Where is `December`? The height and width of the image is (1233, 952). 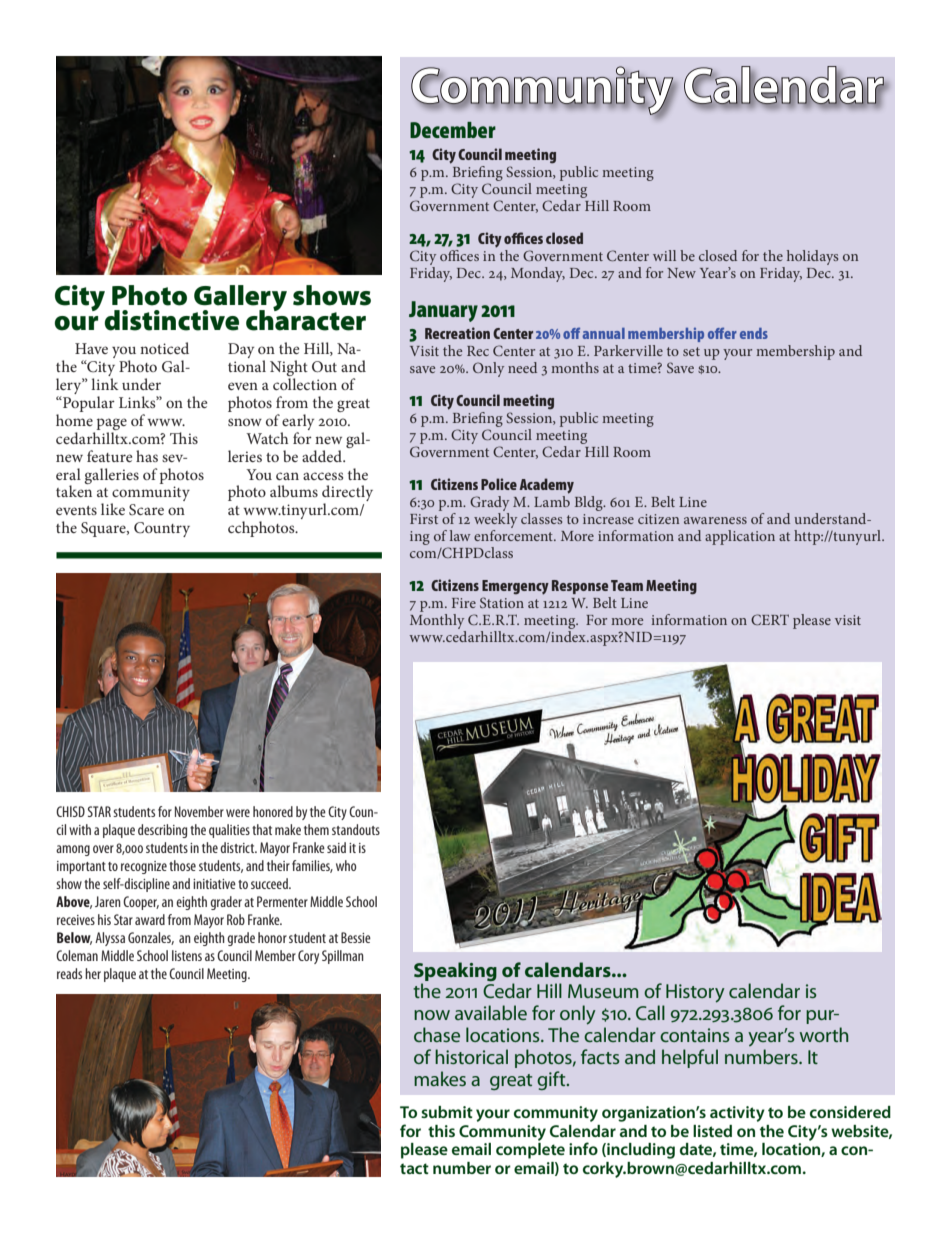
December is located at coordinates (453, 130).
